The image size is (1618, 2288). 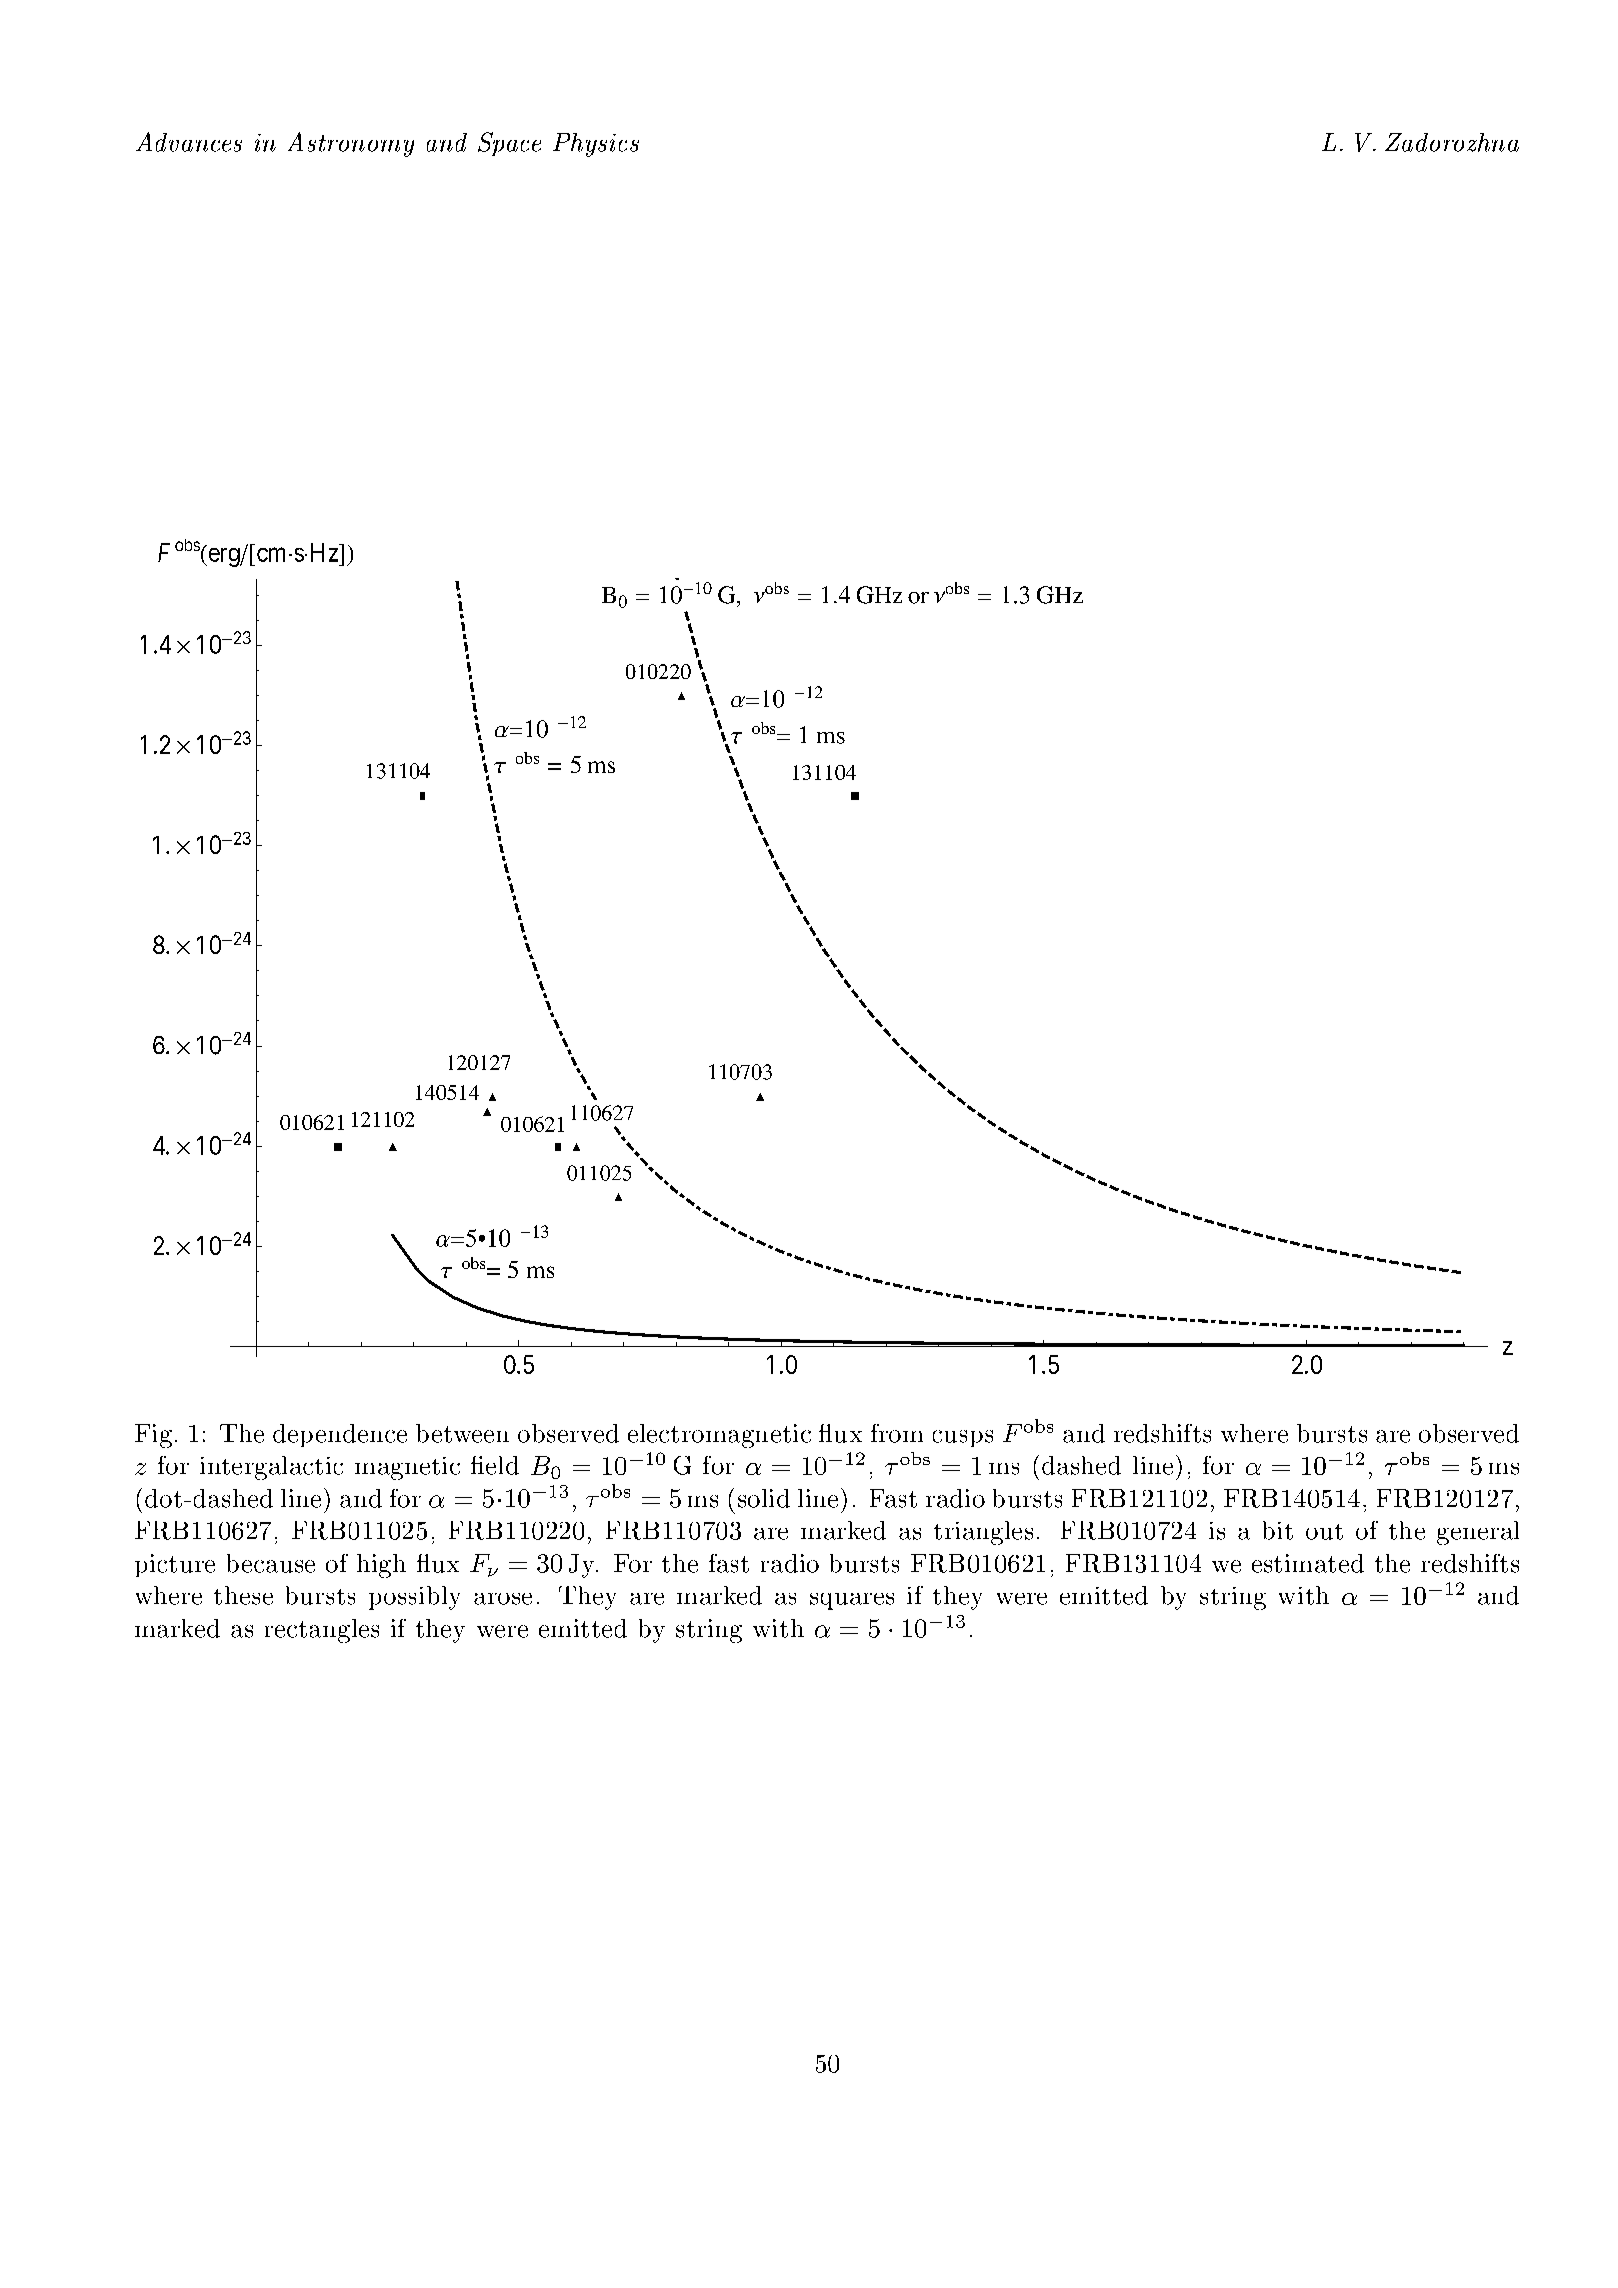 What do you see at coordinates (596, 145) in the document?
I see `Physics` at bounding box center [596, 145].
